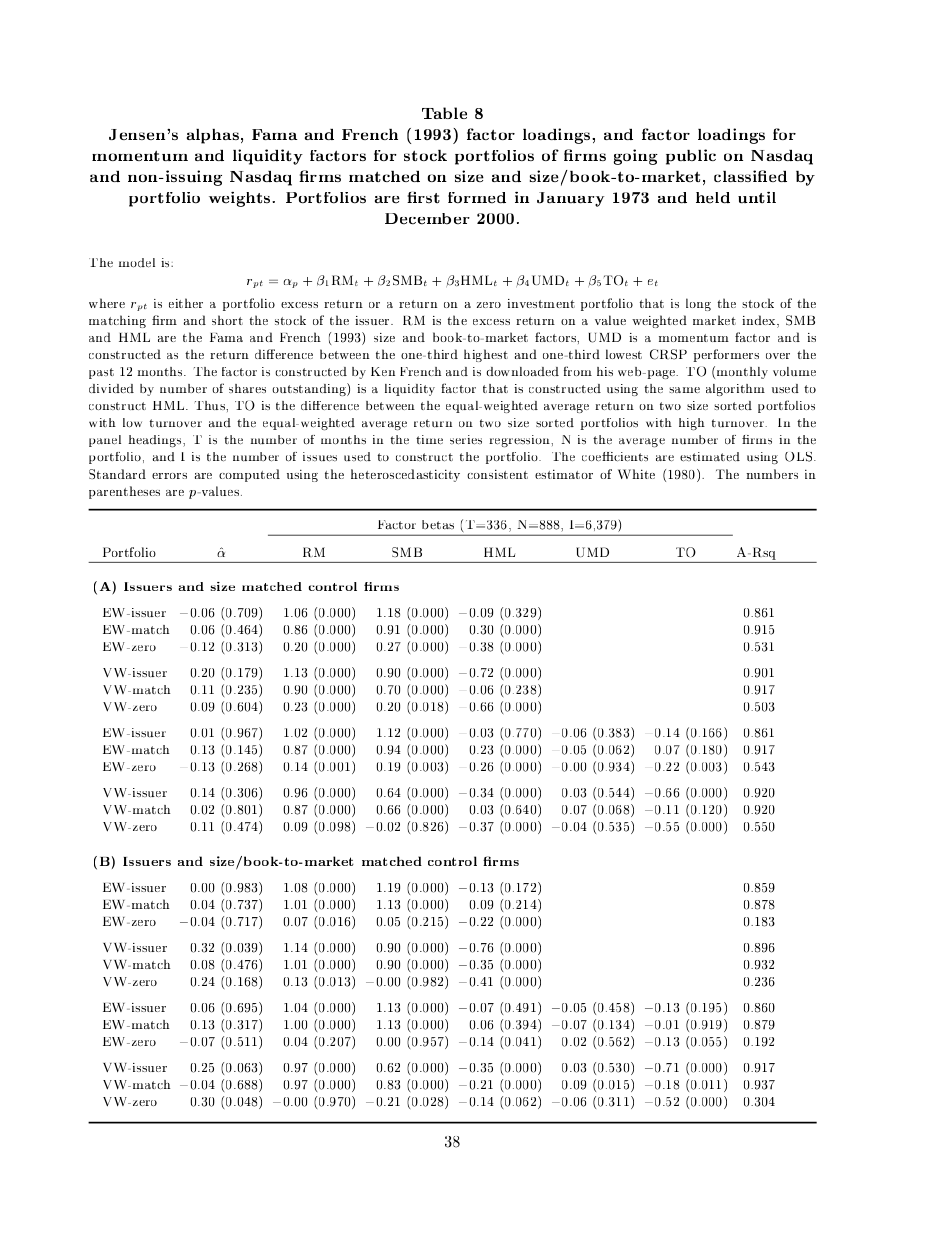 This image has width=952, height=1233. What do you see at coordinates (541, 303) in the image?
I see `investment` at bounding box center [541, 303].
